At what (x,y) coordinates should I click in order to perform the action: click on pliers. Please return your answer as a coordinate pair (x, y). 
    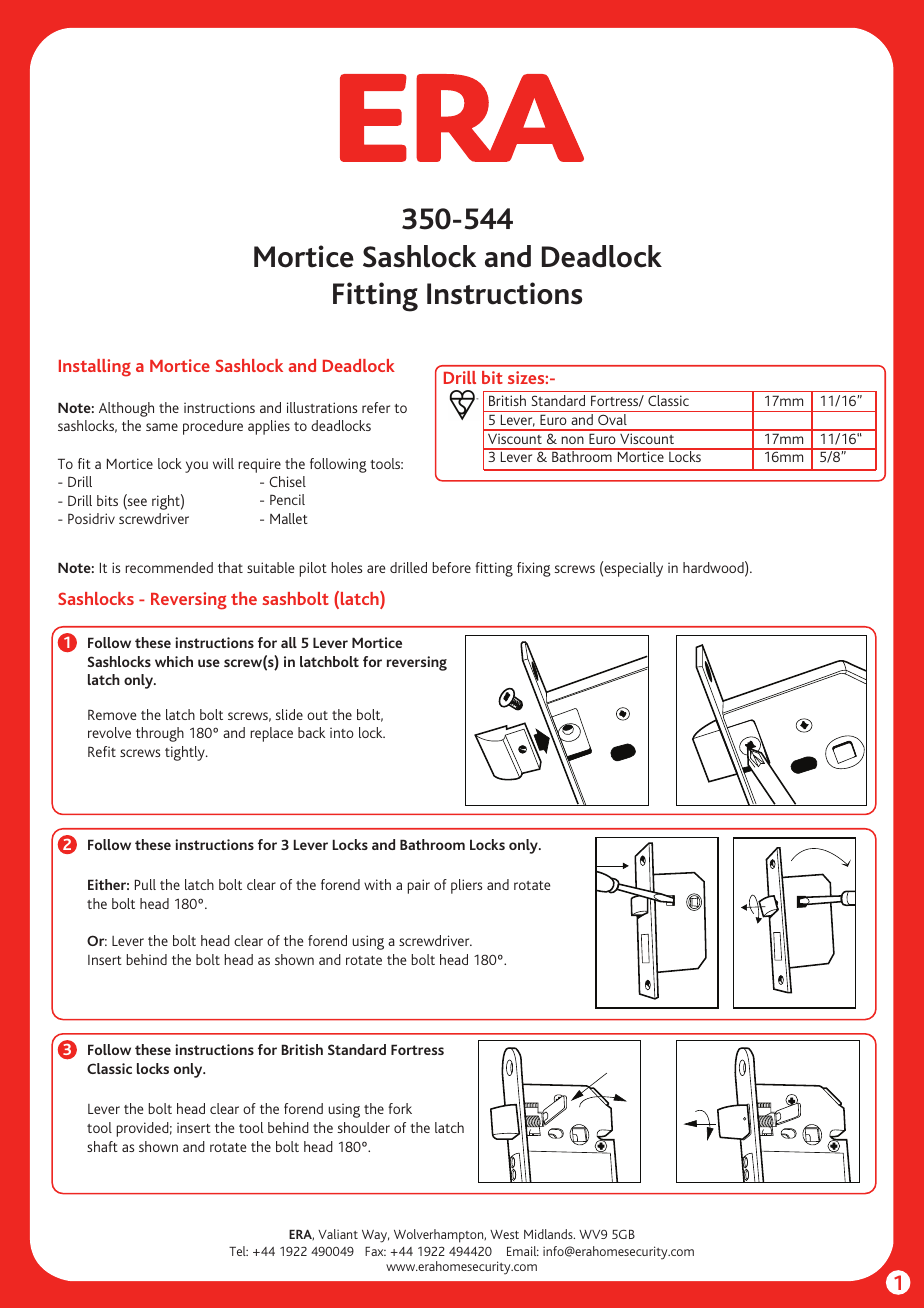
    Looking at the image, I should click on (466, 886).
